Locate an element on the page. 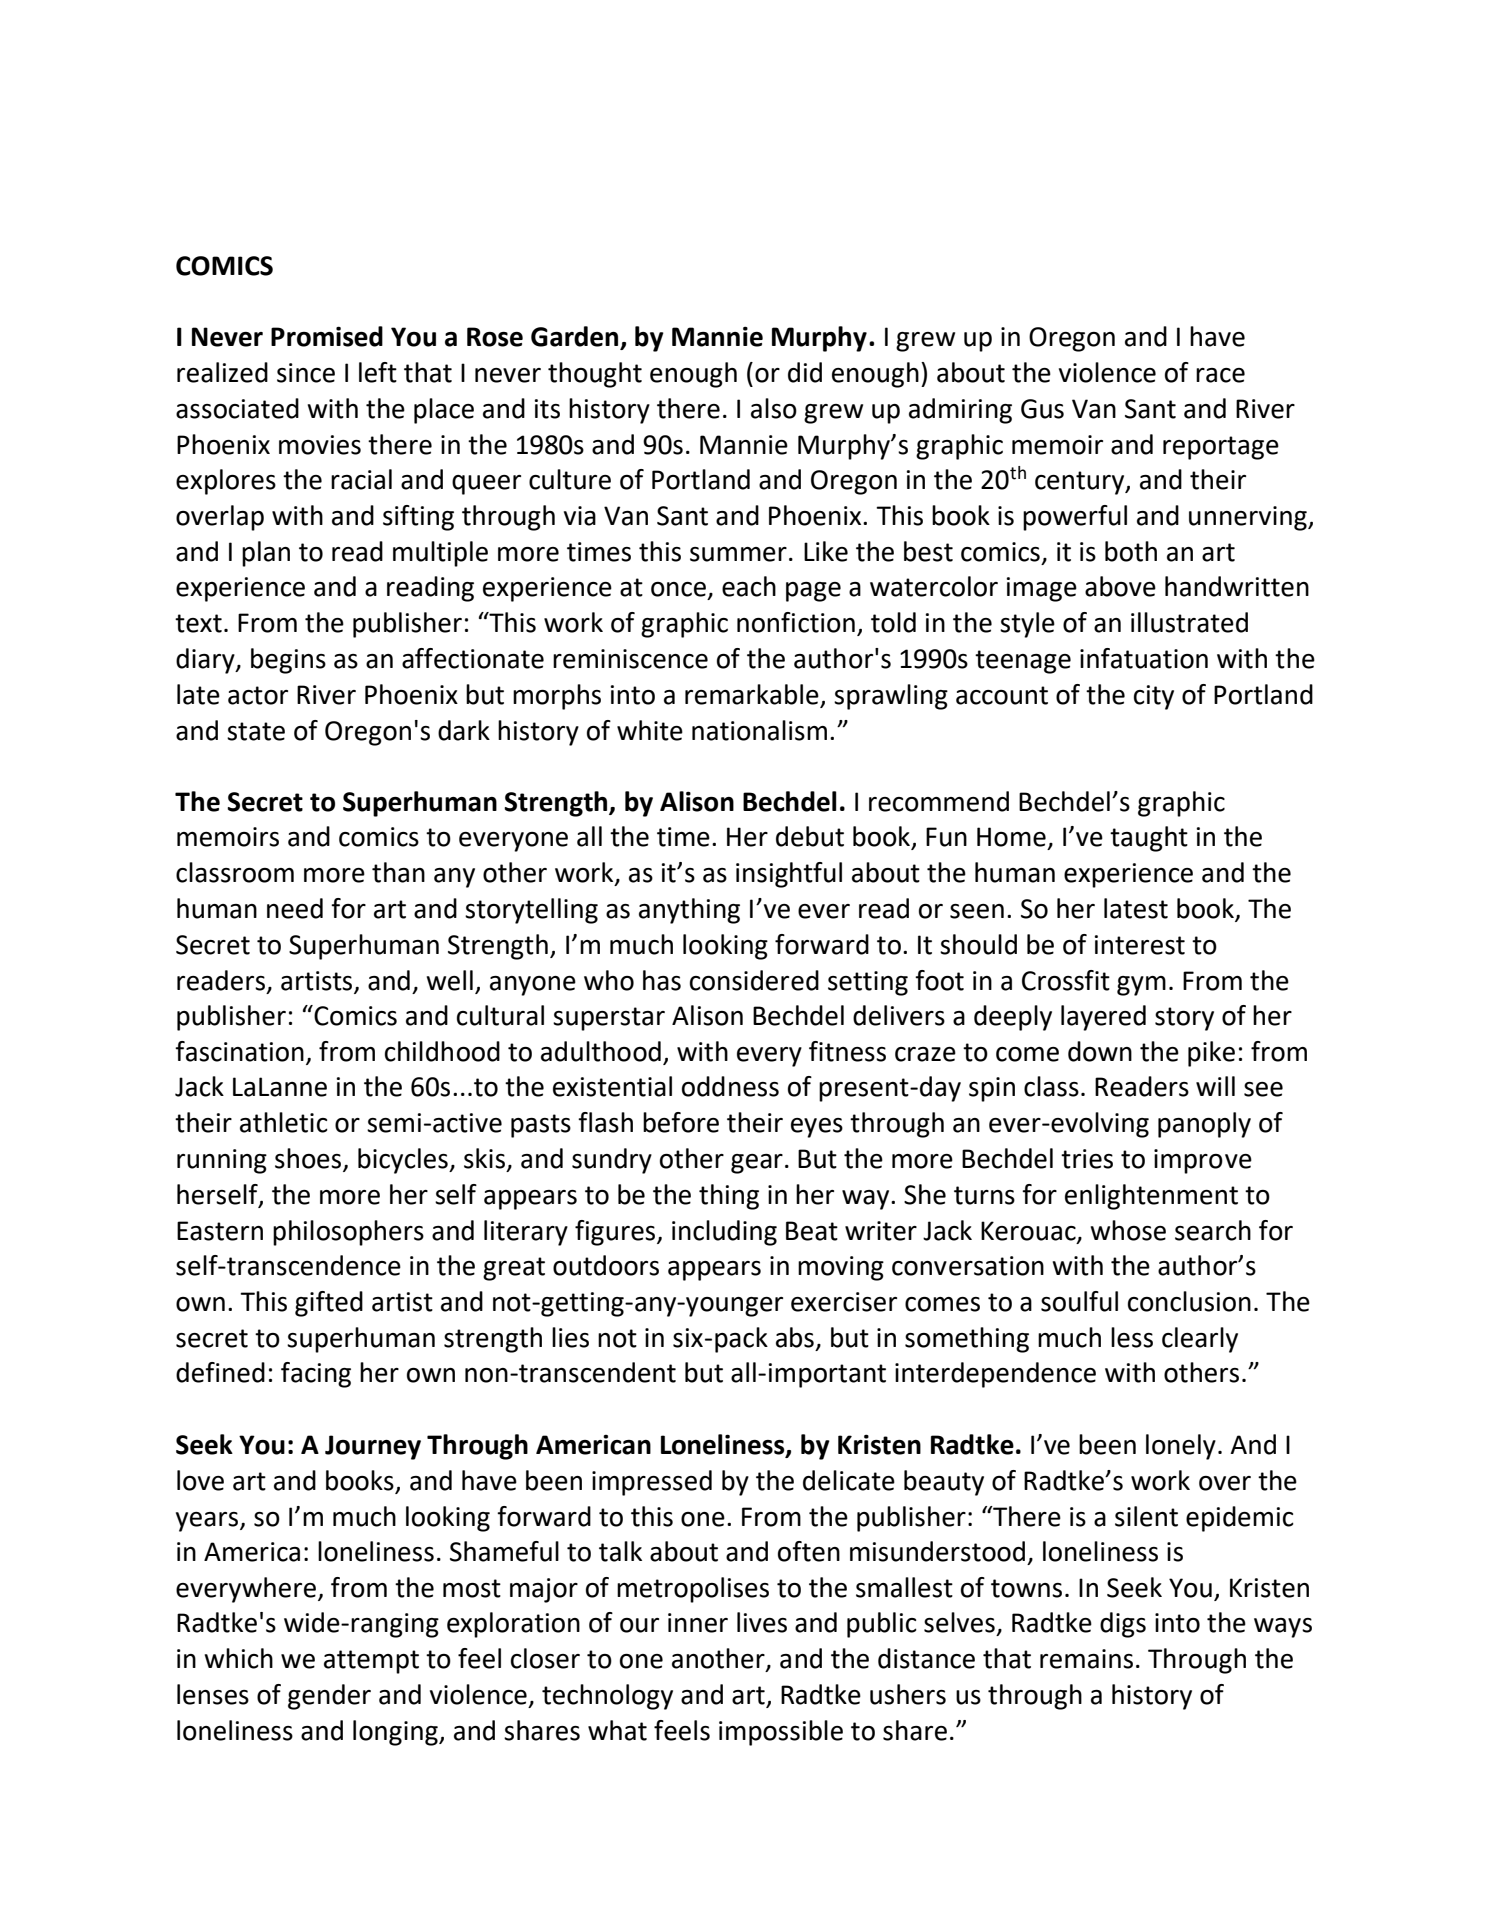 This document has width=1492, height=1931. also is located at coordinates (774, 408).
